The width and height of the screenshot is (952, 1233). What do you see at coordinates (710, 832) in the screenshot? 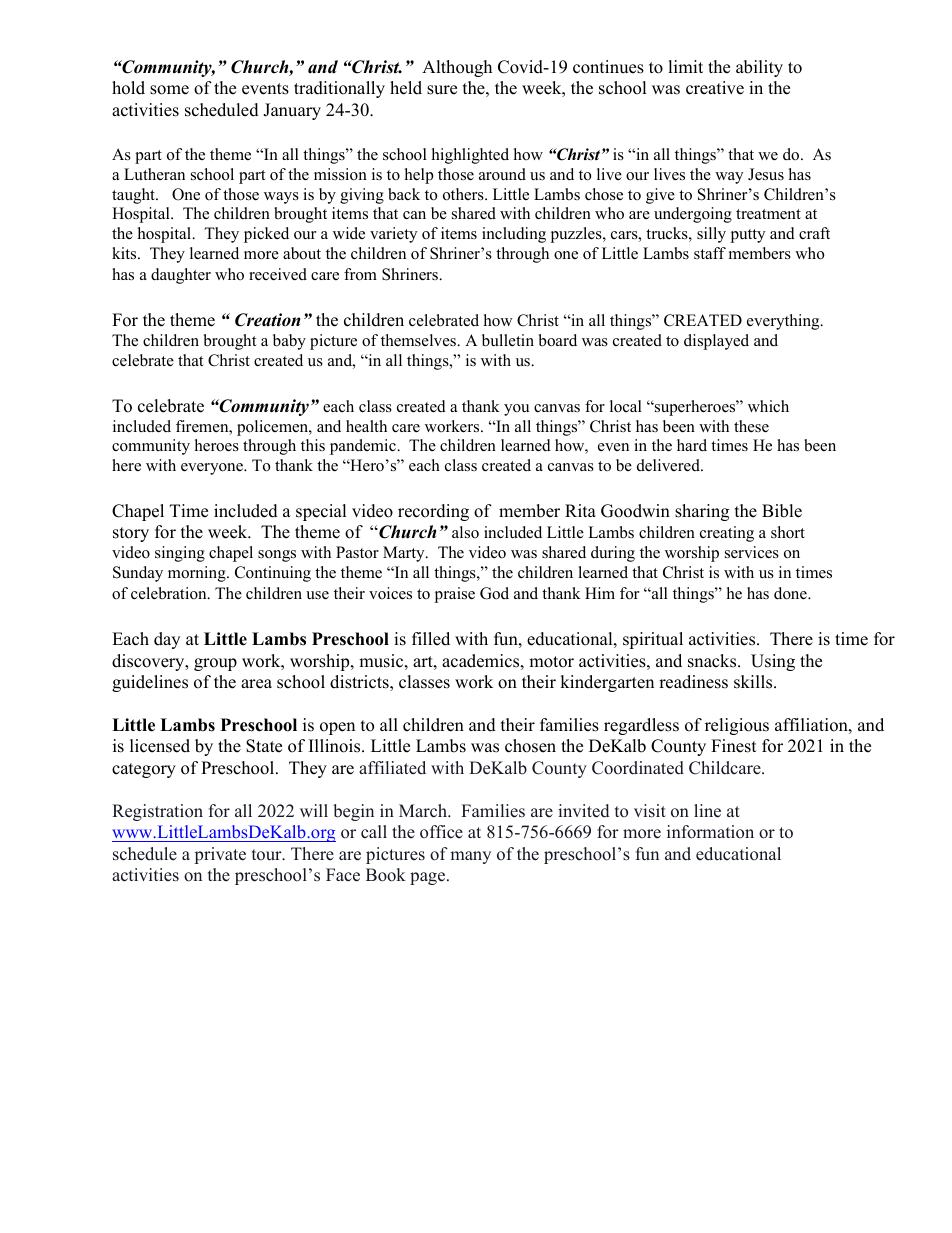
I see `information` at bounding box center [710, 832].
